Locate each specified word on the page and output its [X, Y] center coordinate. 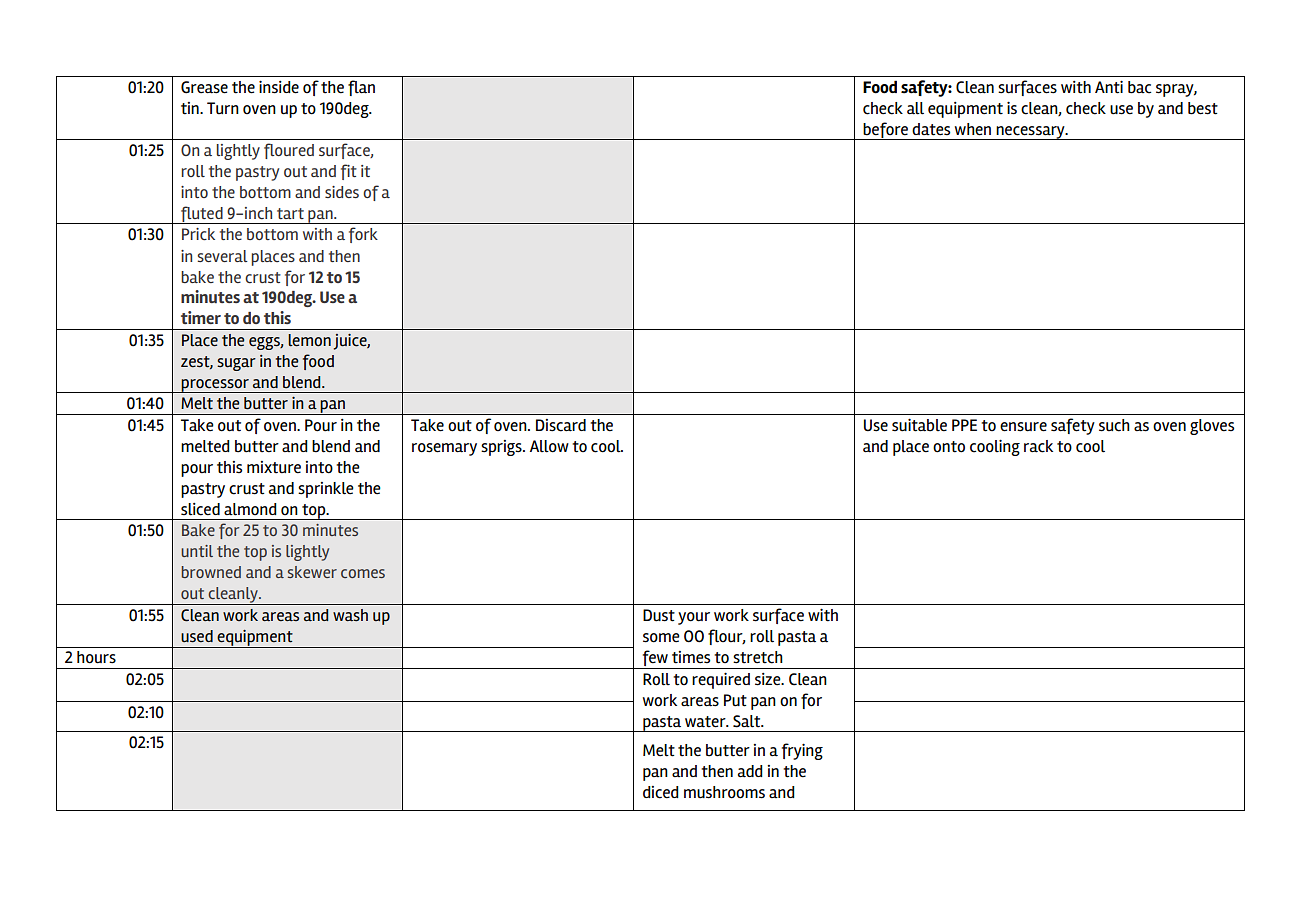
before [886, 131]
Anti [1109, 87]
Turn [223, 108]
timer [201, 317]
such [1114, 425]
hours [96, 657]
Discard [561, 425]
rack [1038, 446]
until [197, 551]
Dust [659, 615]
